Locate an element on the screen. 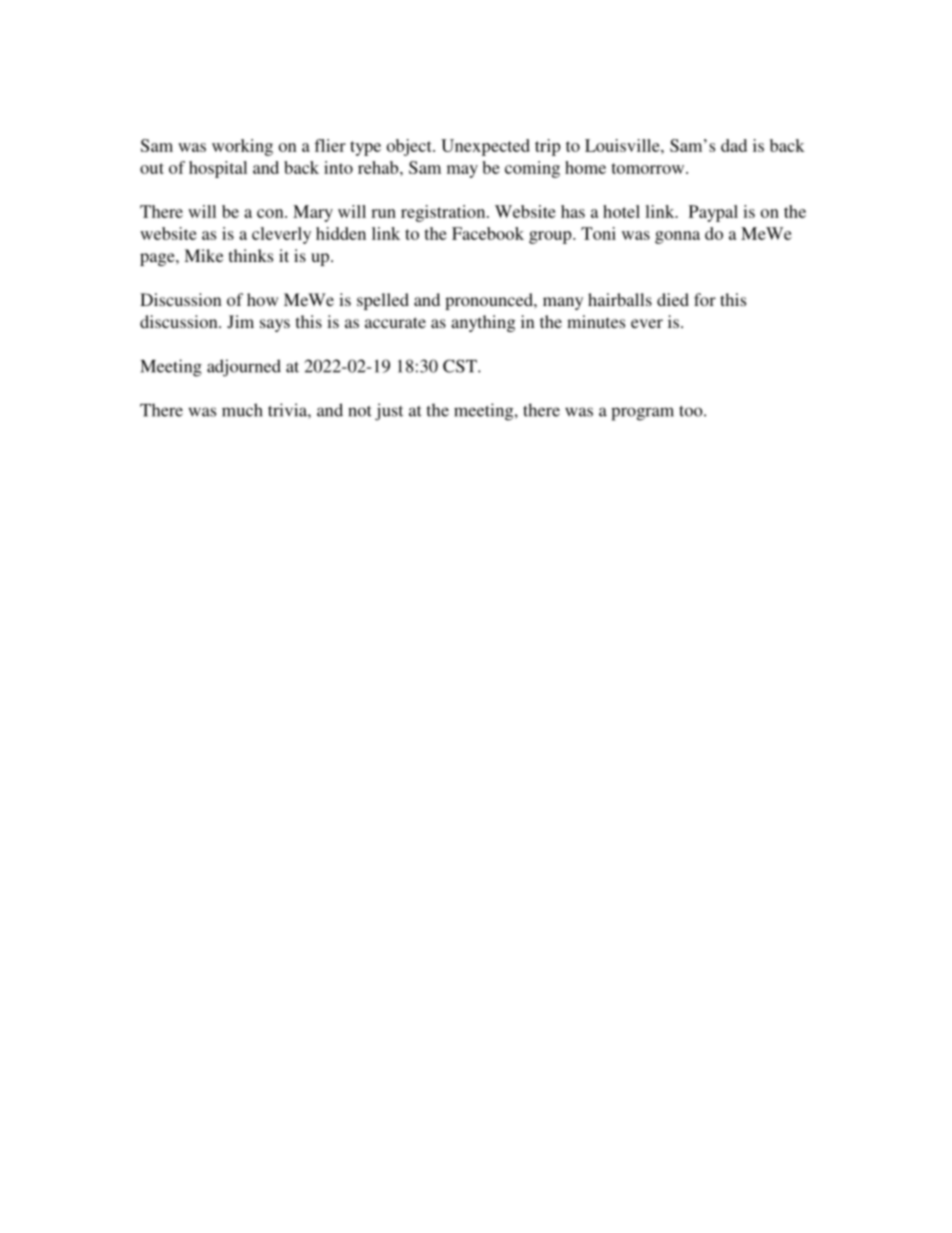 This screenshot has width=952, height=1233. anything is located at coordinates (483, 323).
